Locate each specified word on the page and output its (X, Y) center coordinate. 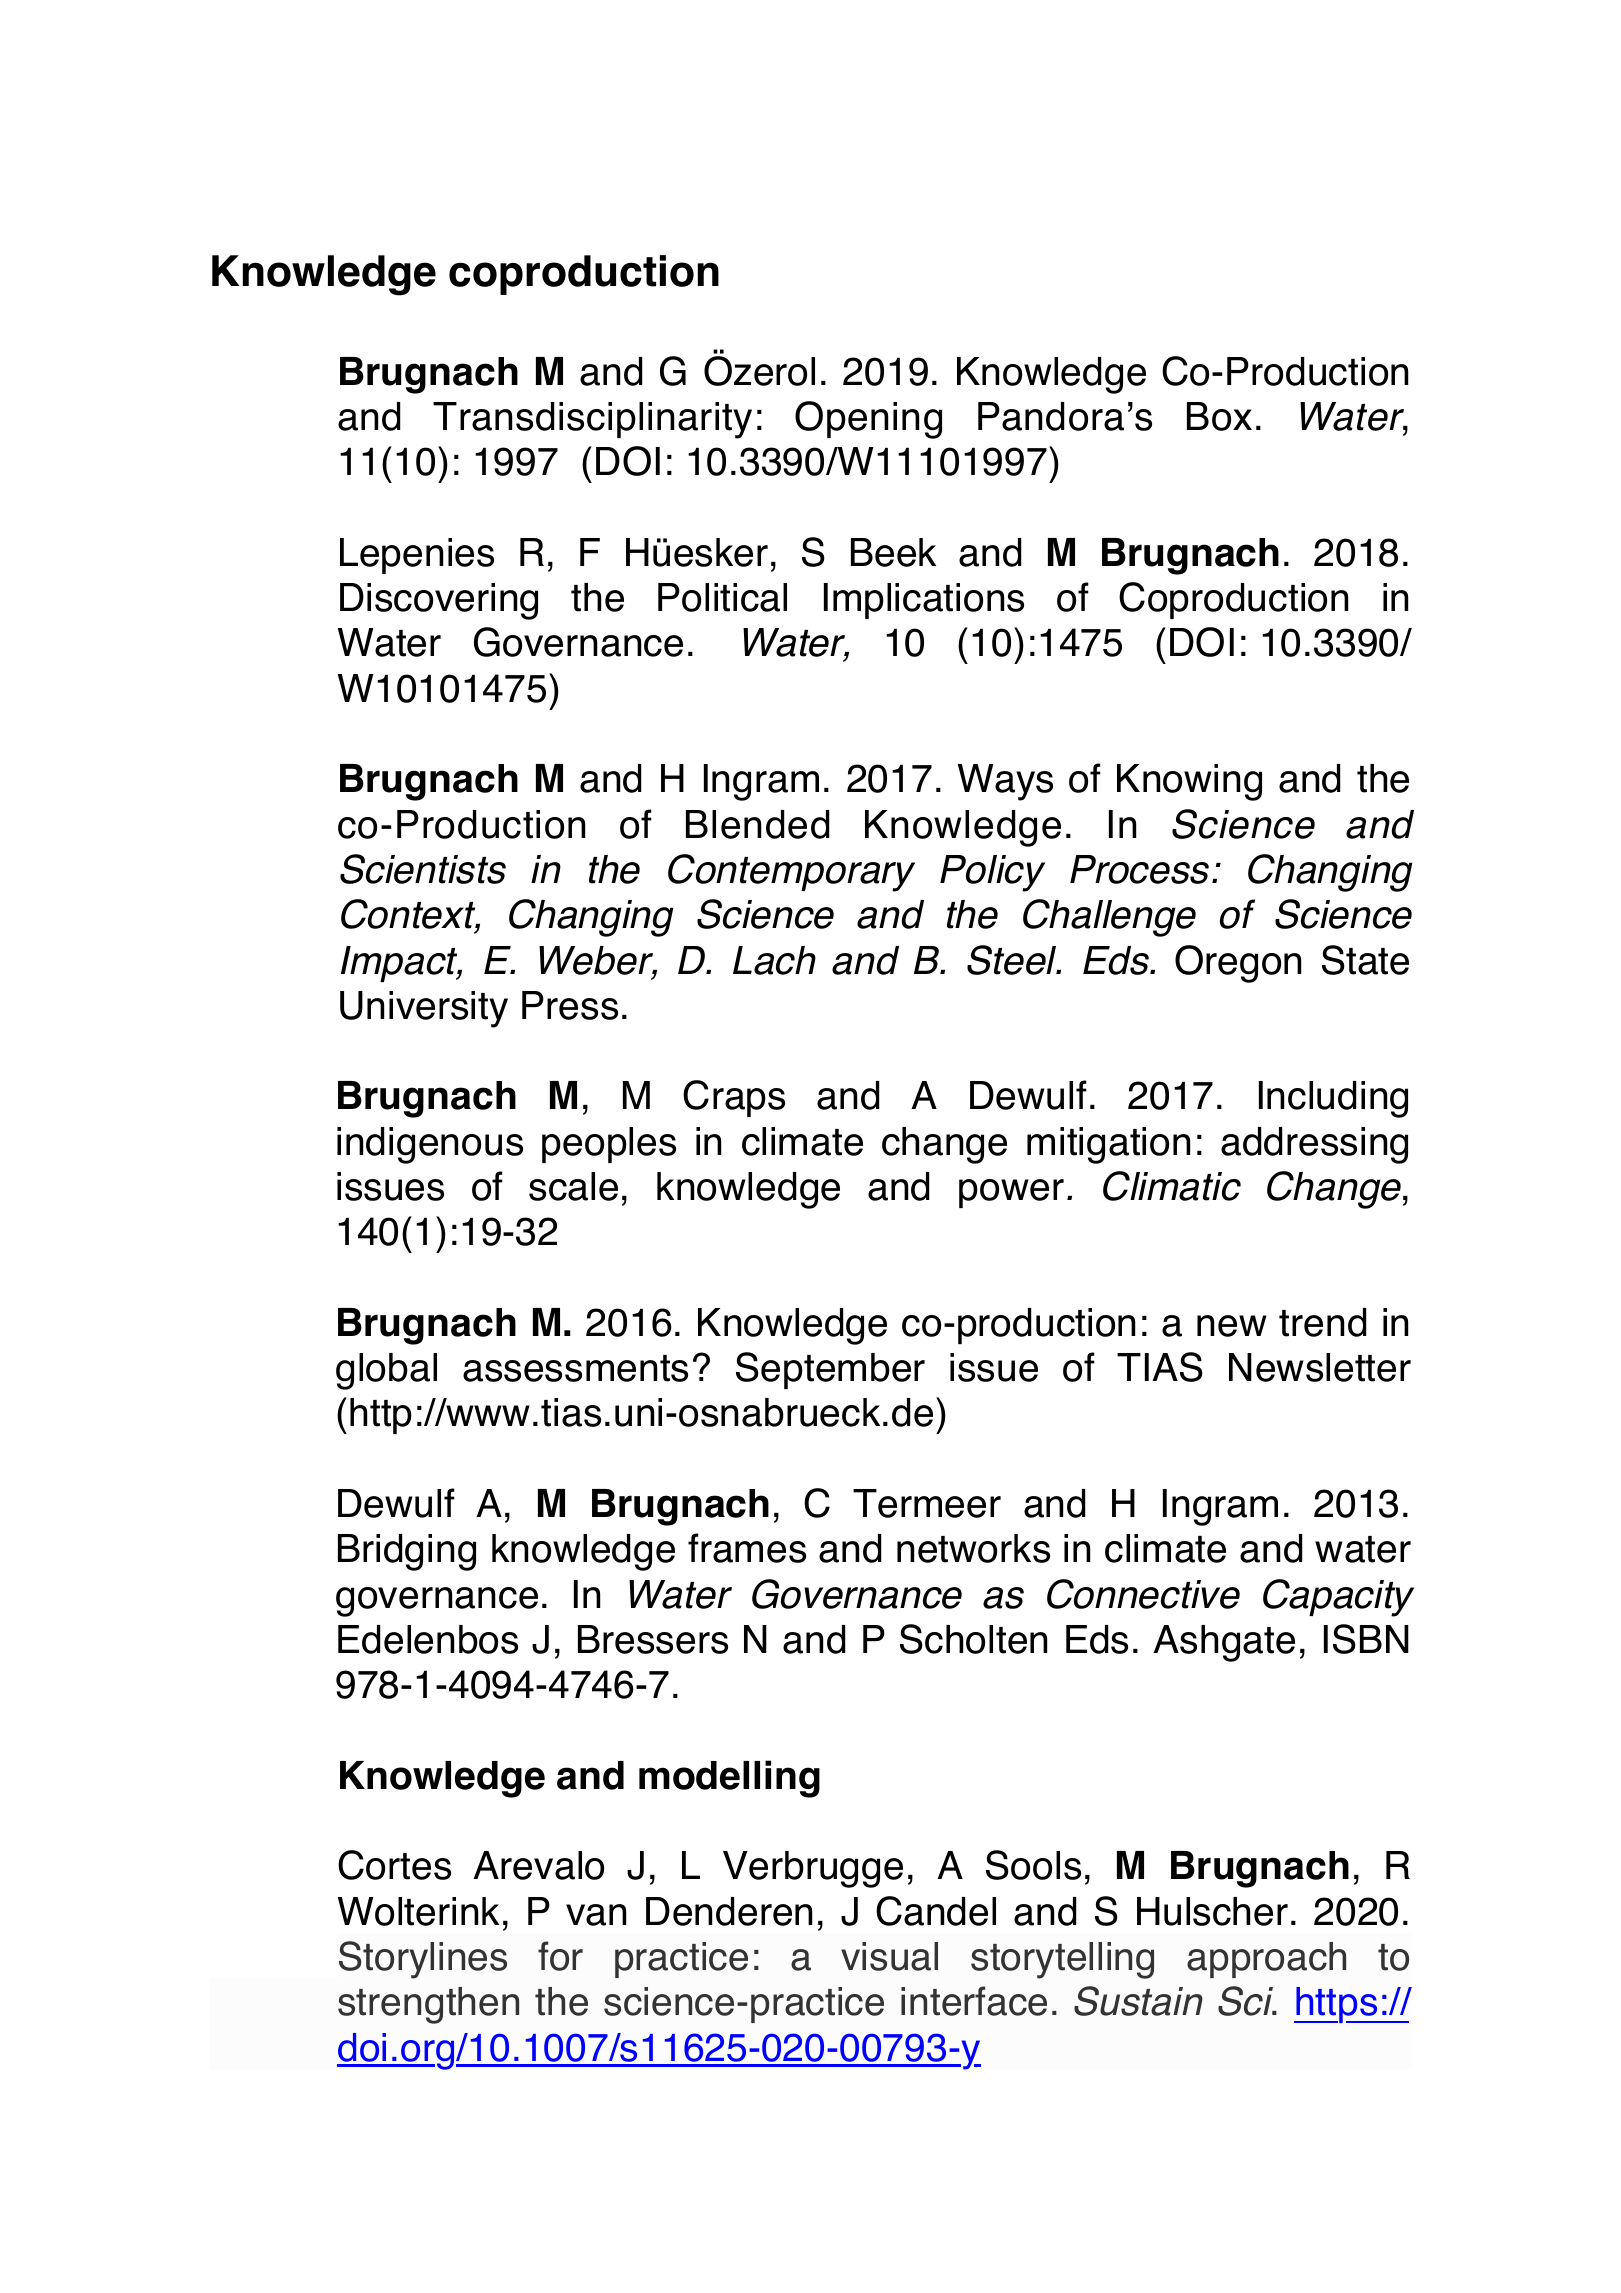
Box (1219, 416)
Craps (734, 1098)
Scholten (973, 1639)
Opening (868, 420)
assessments (575, 1368)
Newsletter (1320, 1367)
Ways (1005, 782)
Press (570, 1005)
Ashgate (1224, 1643)
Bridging (407, 1552)
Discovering (439, 601)
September (830, 1370)
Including (1333, 1099)
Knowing (1189, 782)
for (560, 1956)
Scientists (423, 869)
